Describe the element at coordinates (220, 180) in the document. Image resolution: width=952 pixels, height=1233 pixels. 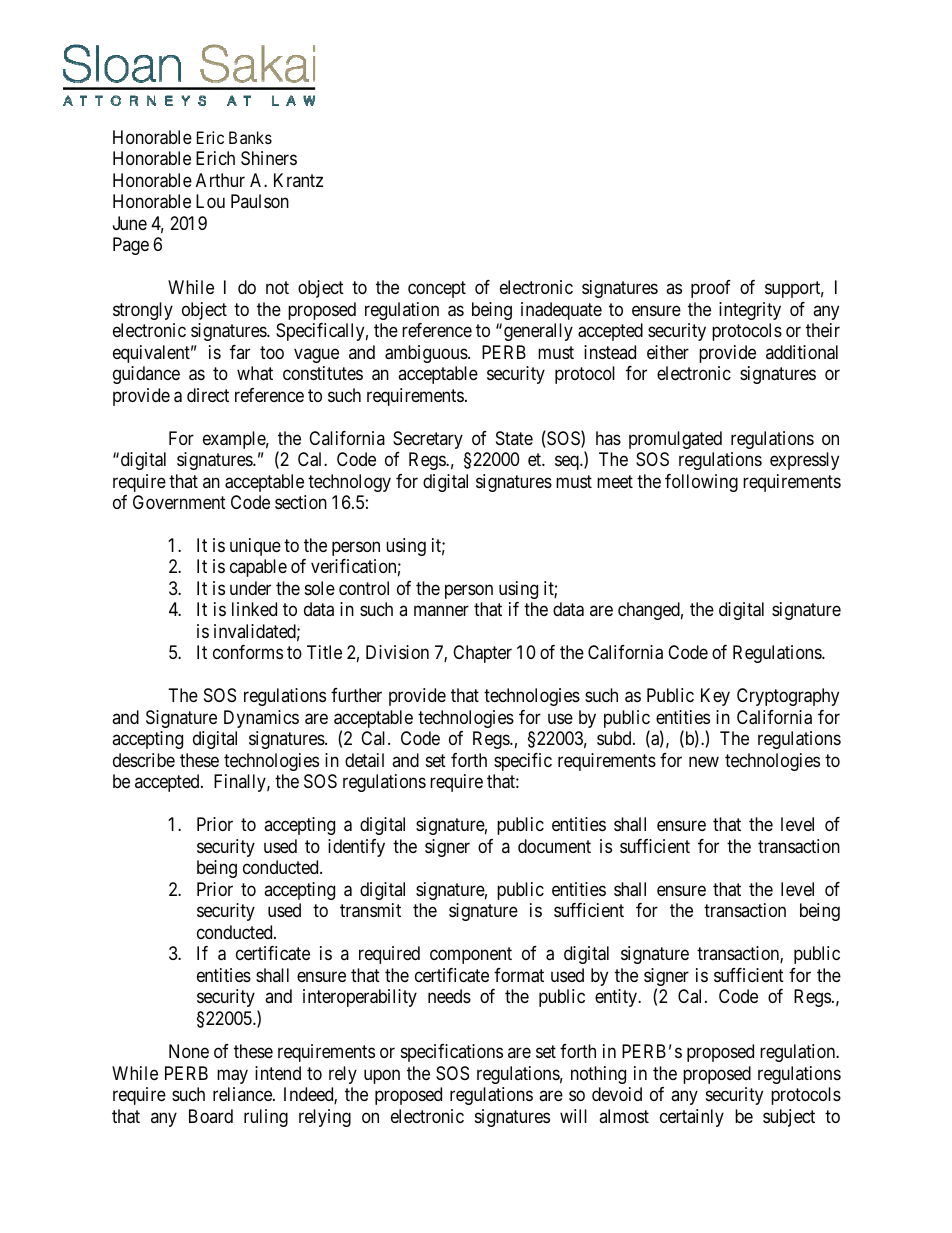
I see `Arthur` at that location.
